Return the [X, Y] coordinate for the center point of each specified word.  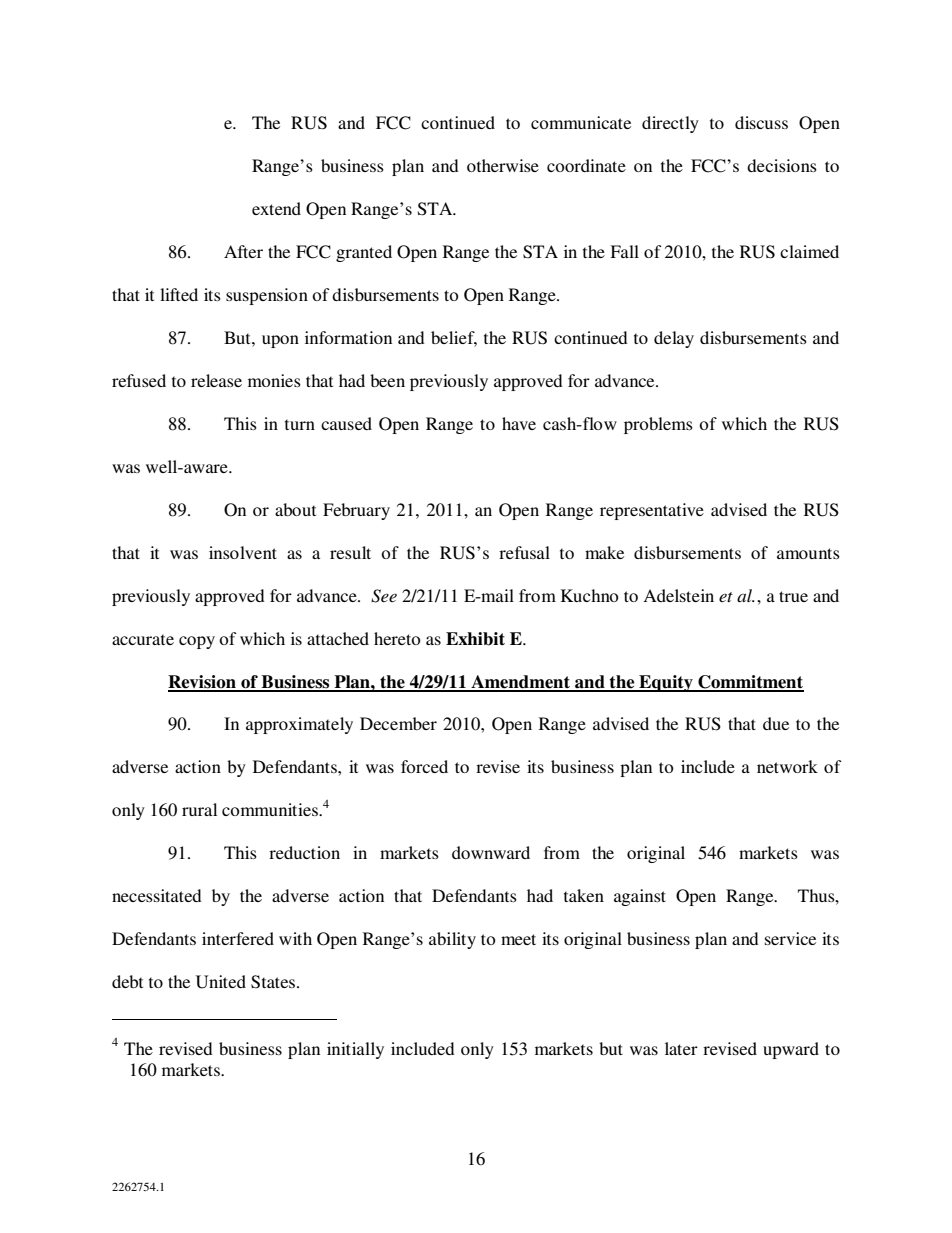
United [221, 982]
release [216, 380]
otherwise [503, 165]
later [681, 1048]
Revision [203, 683]
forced [424, 766]
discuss [761, 122]
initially [355, 1050]
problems [658, 425]
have [519, 423]
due [776, 723]
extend [276, 208]
